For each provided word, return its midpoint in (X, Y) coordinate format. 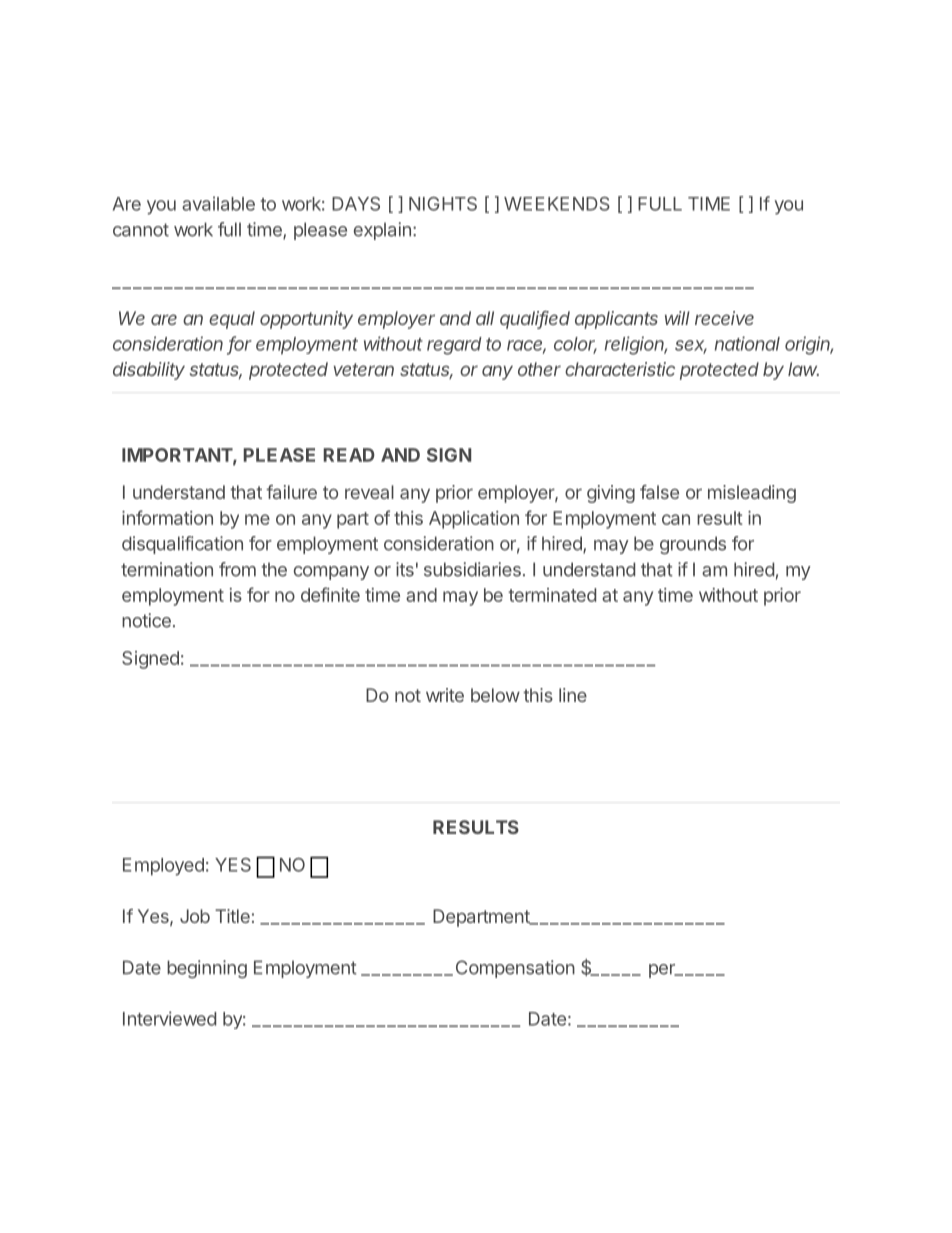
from (237, 569)
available (218, 203)
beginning (207, 969)
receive (724, 318)
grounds (693, 545)
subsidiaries (472, 569)
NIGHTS (443, 204)
